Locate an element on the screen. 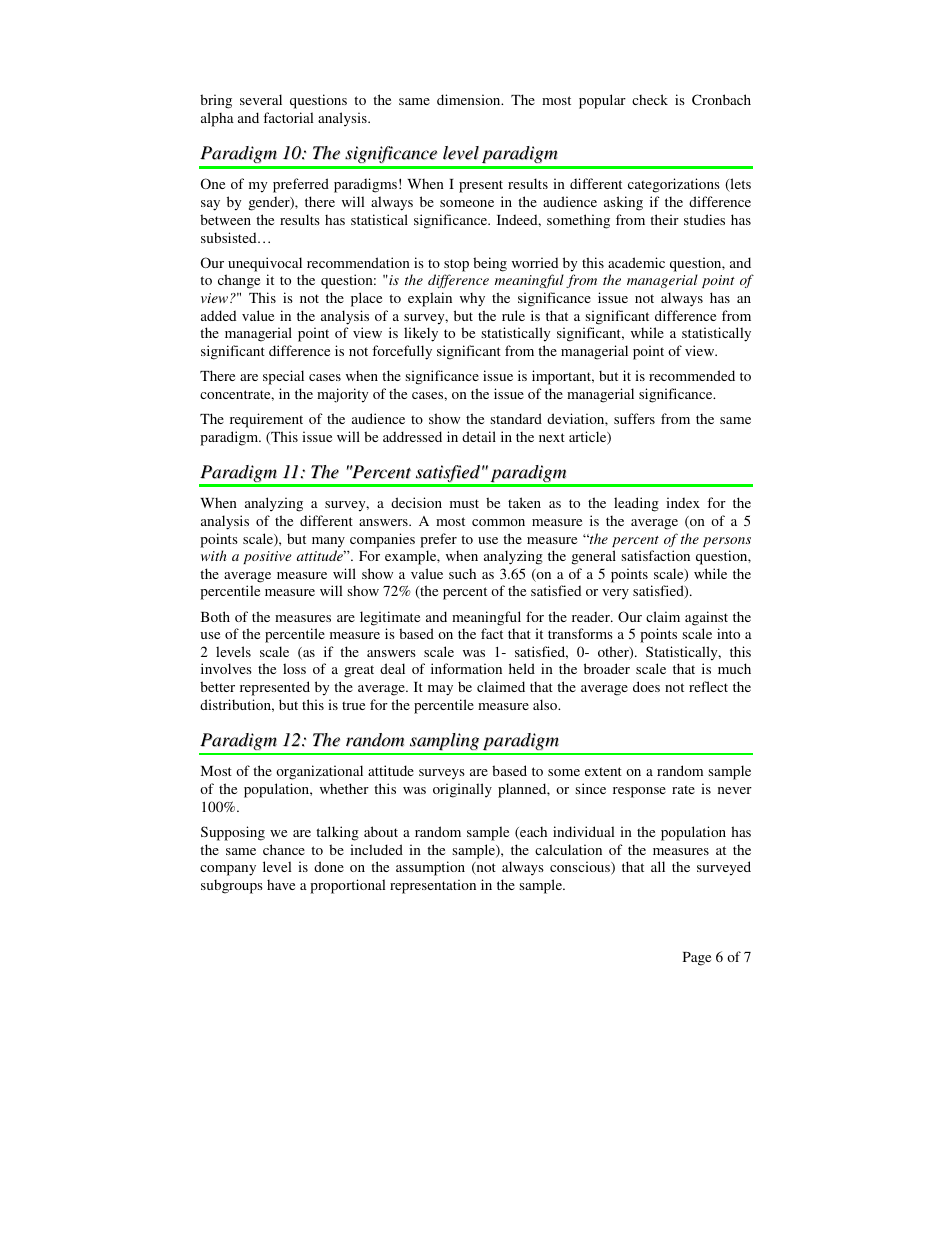 This screenshot has height=1233, width=952. check is located at coordinates (650, 99).
